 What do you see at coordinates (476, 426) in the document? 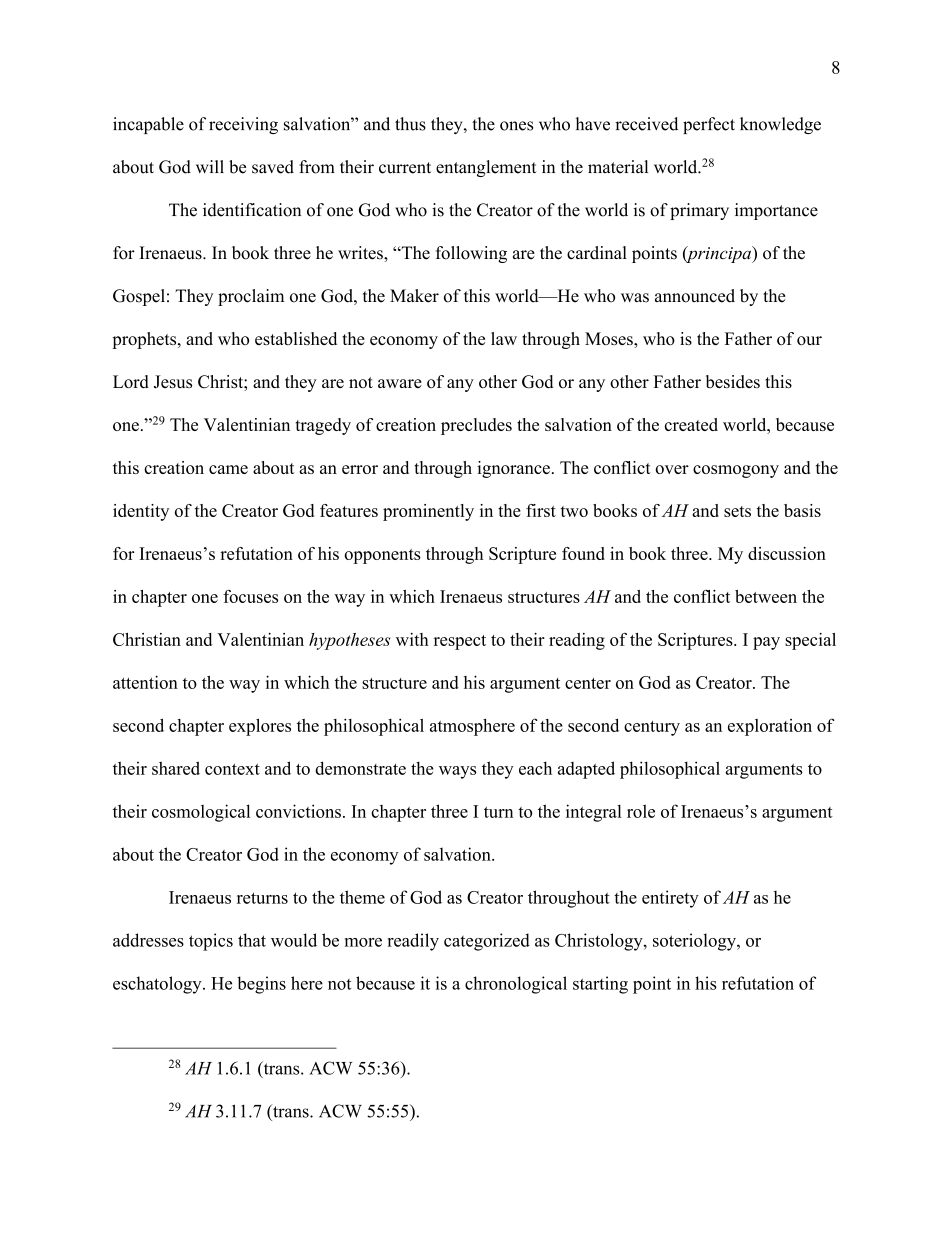
I see `precludes` at bounding box center [476, 426].
